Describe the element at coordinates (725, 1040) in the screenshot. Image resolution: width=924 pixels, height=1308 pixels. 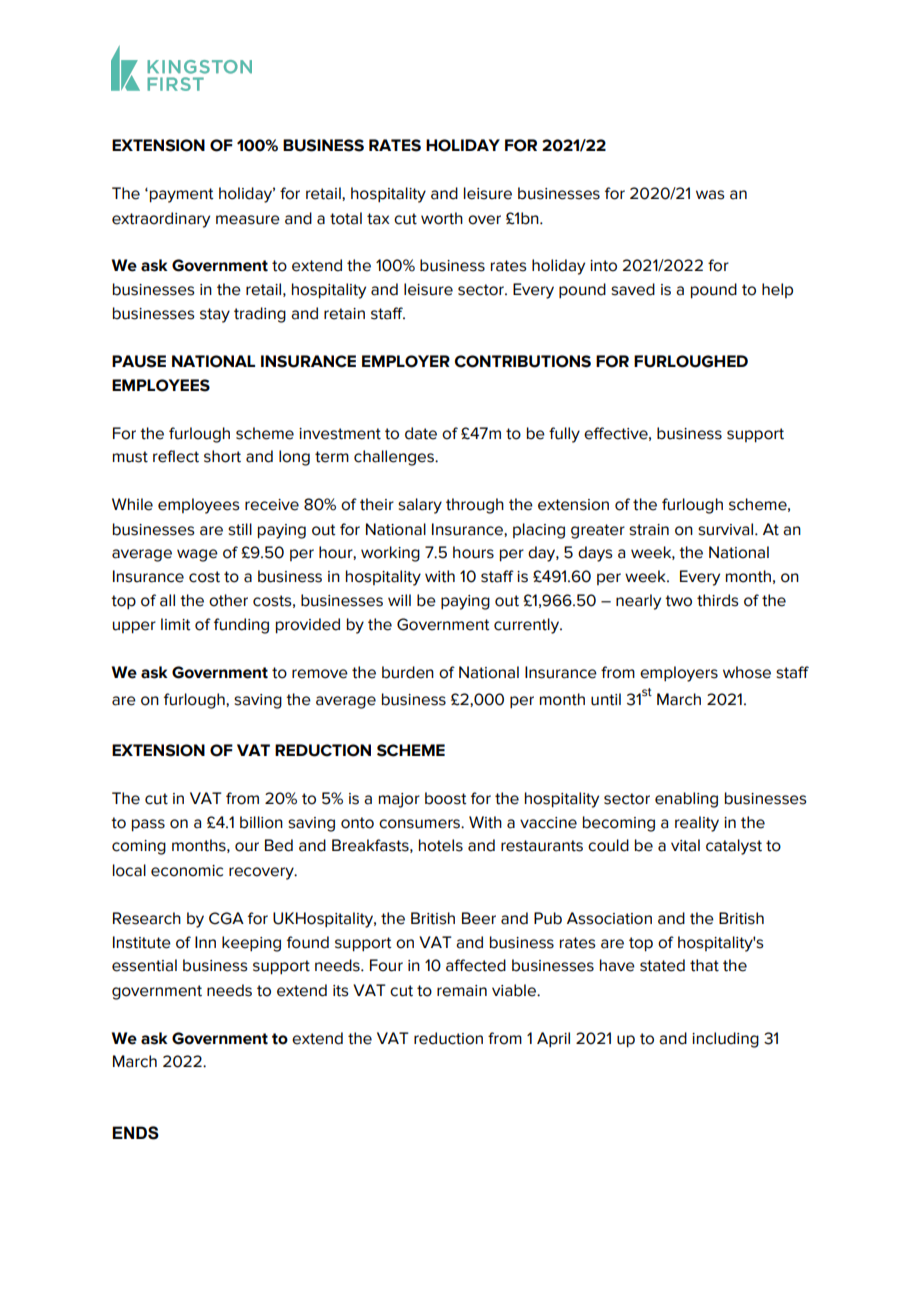
I see `including` at that location.
